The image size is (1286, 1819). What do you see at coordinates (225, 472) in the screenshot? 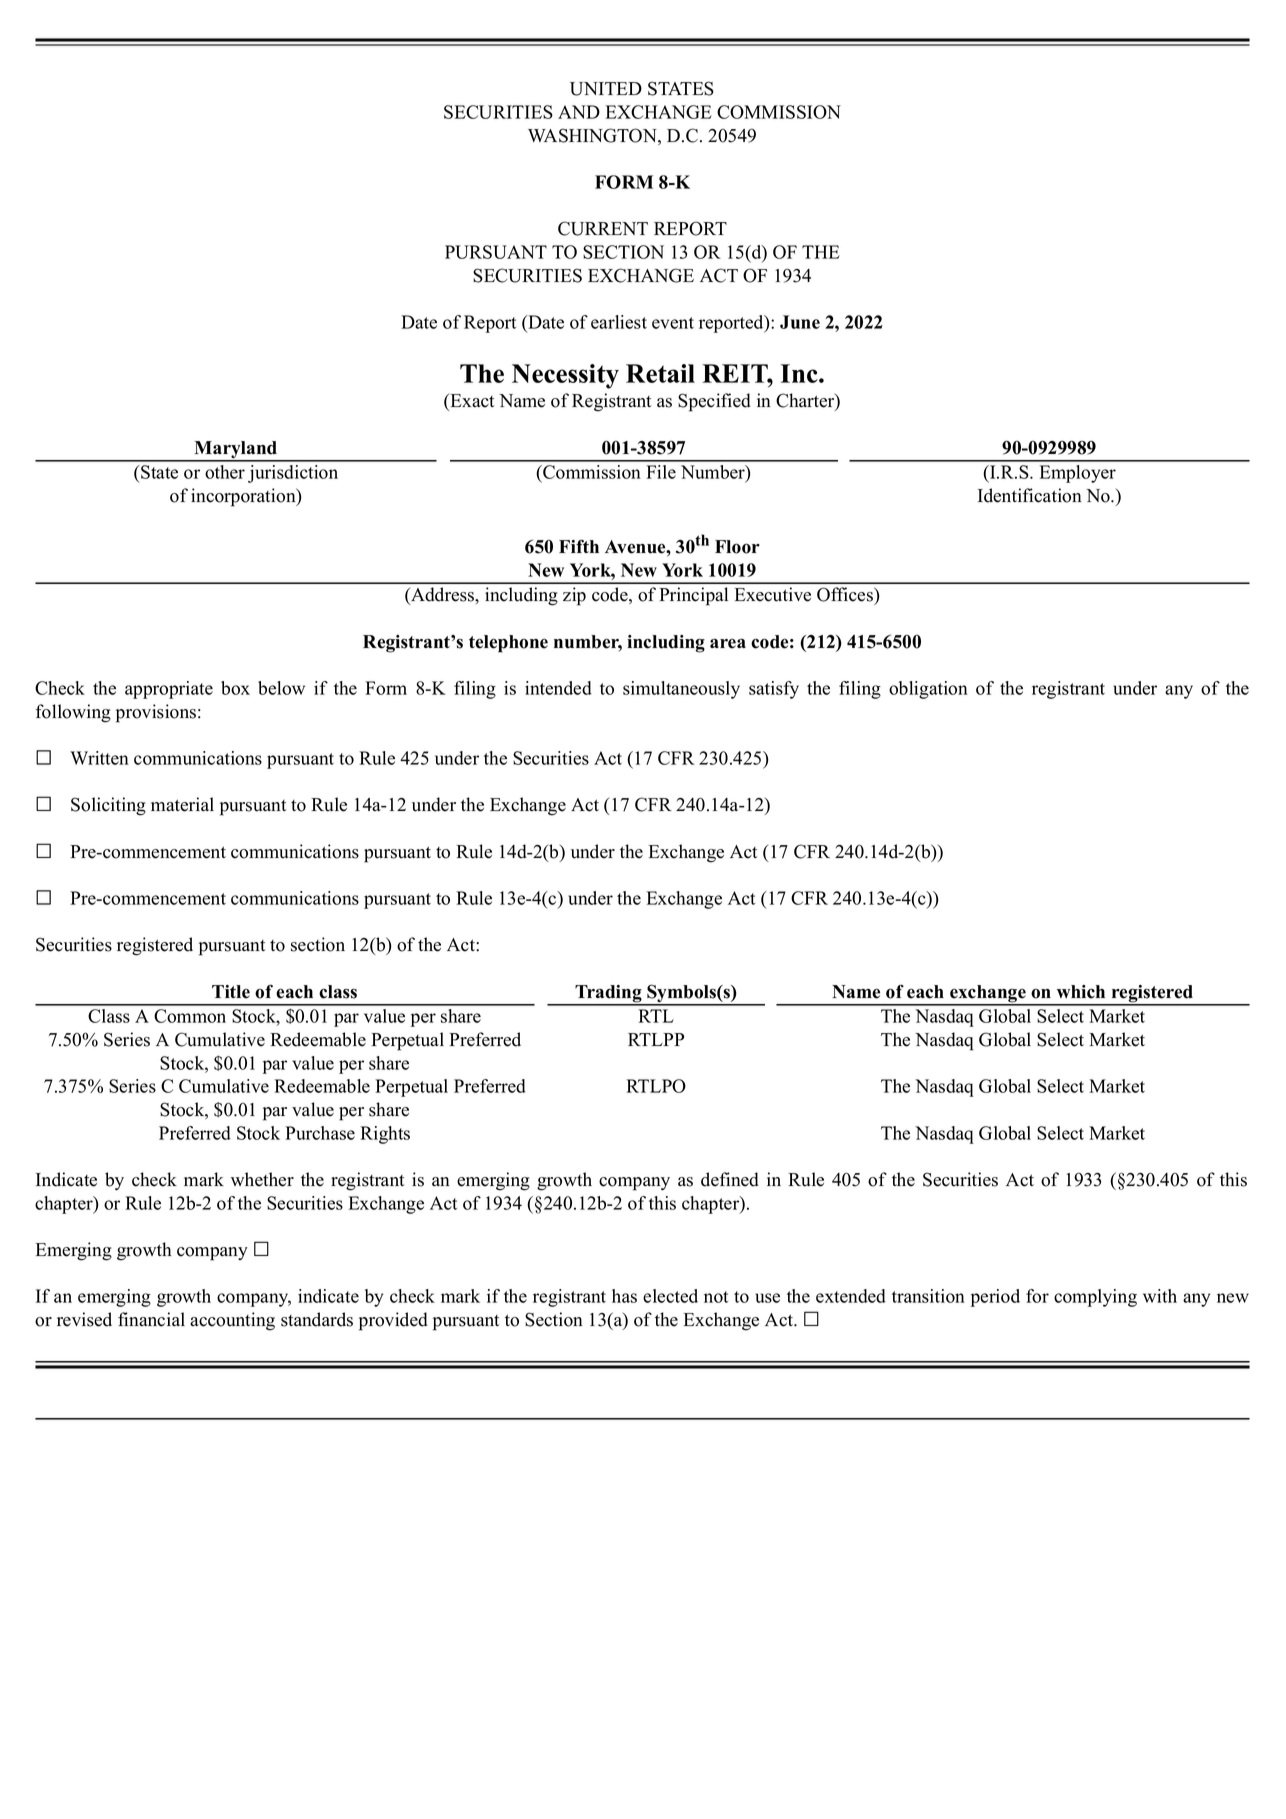
I see `other` at bounding box center [225, 472].
